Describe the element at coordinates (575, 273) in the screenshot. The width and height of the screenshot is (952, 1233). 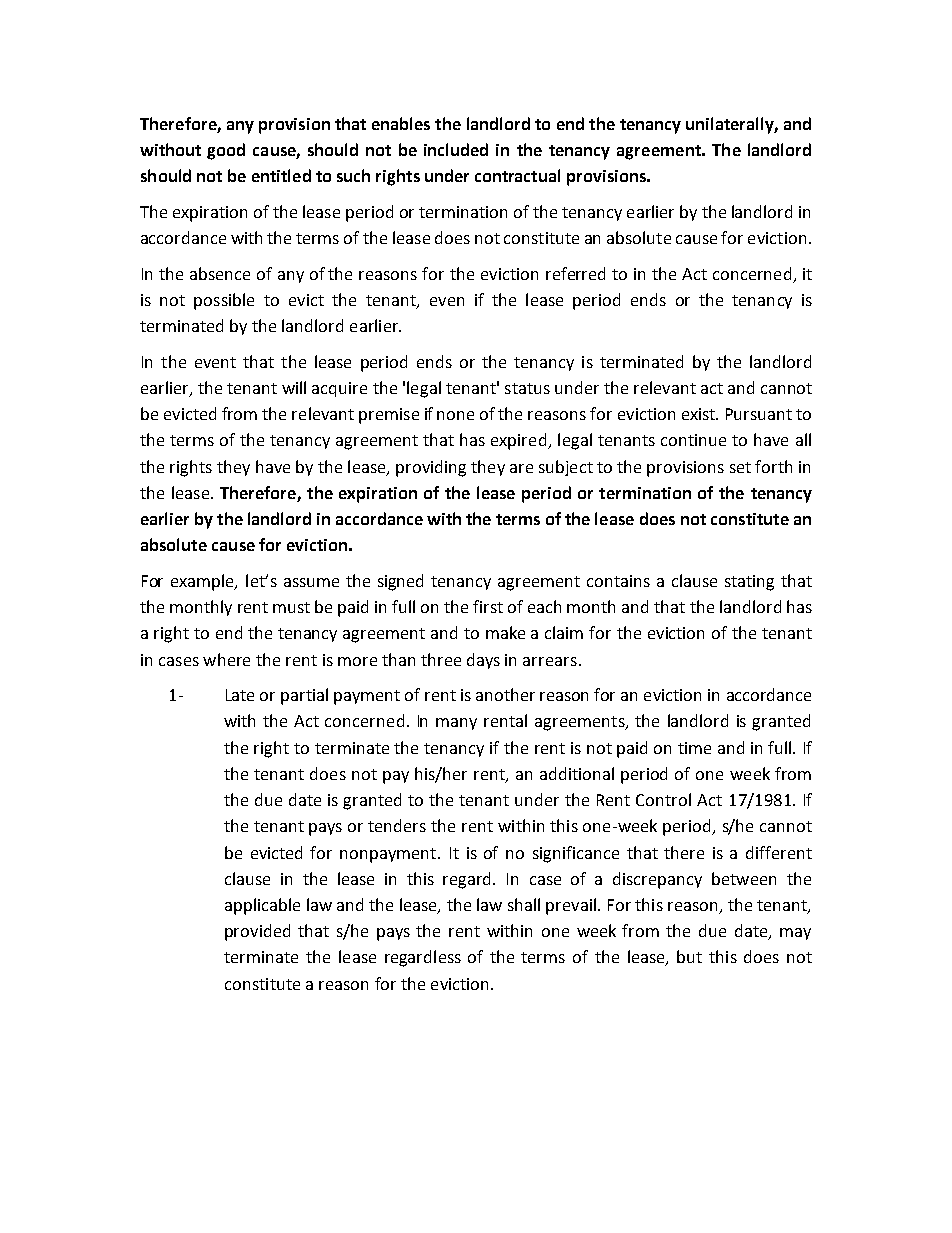
I see `referred` at that location.
